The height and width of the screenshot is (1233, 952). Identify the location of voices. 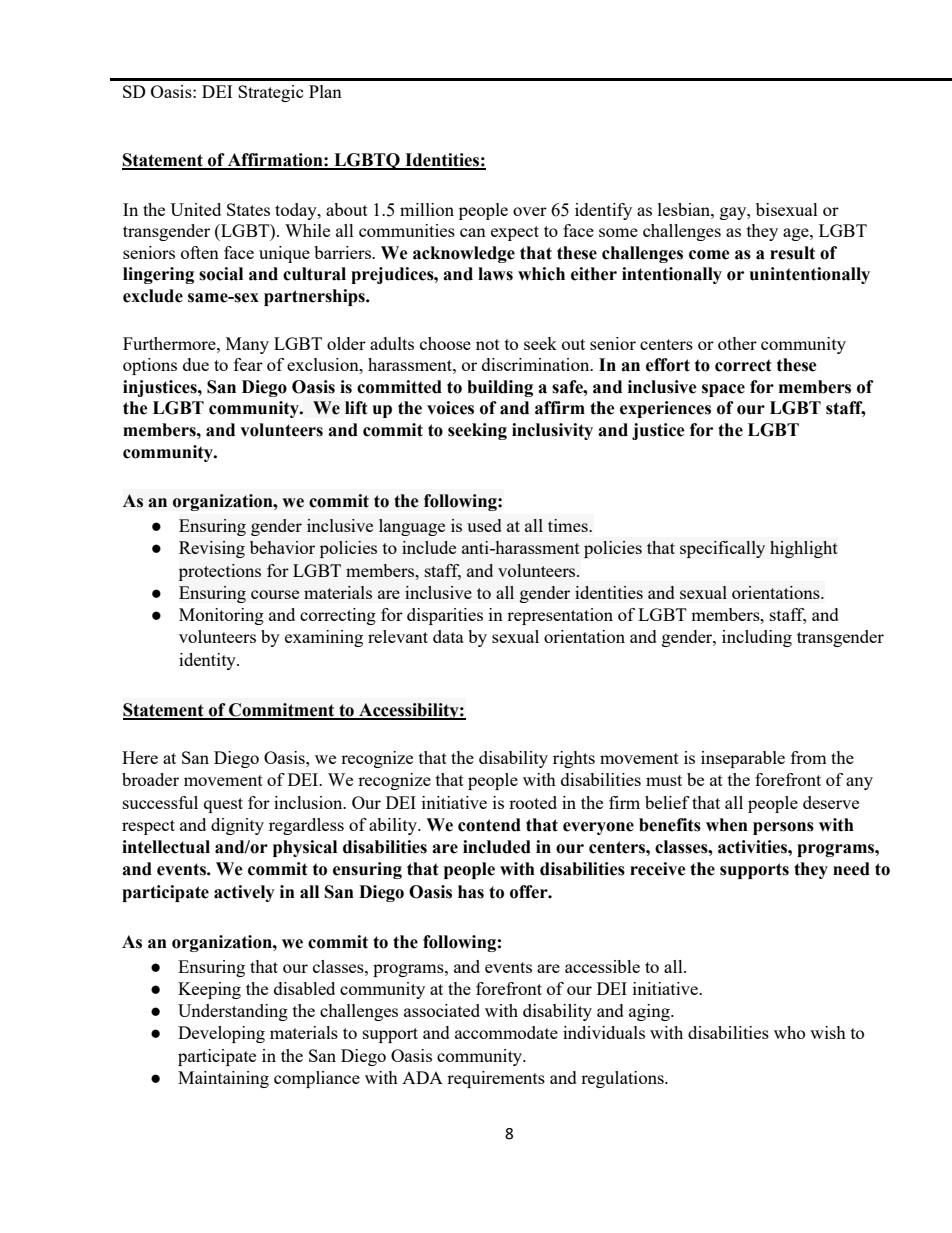
(450, 408).
